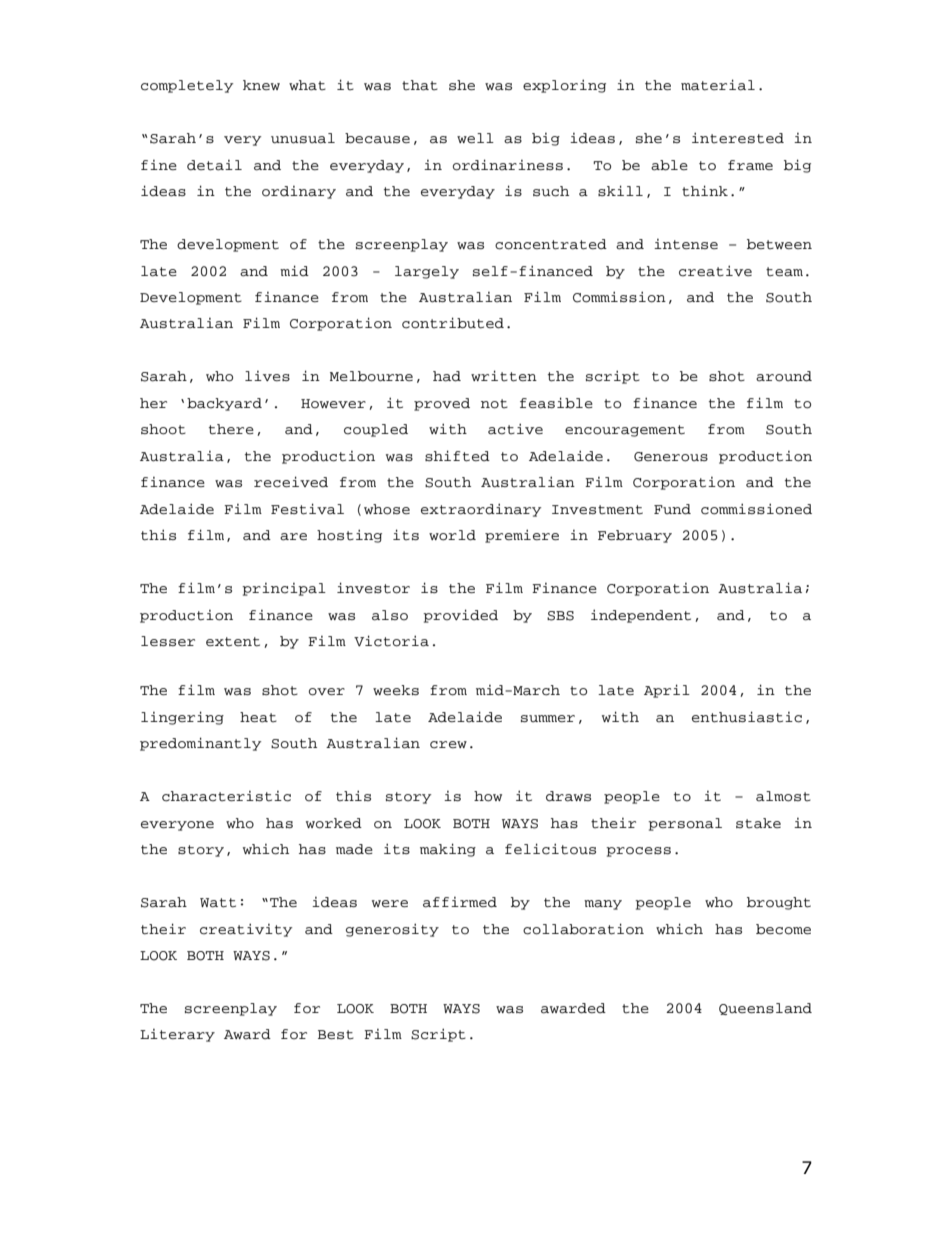  What do you see at coordinates (672, 509) in the screenshot?
I see `Fund` at bounding box center [672, 509].
